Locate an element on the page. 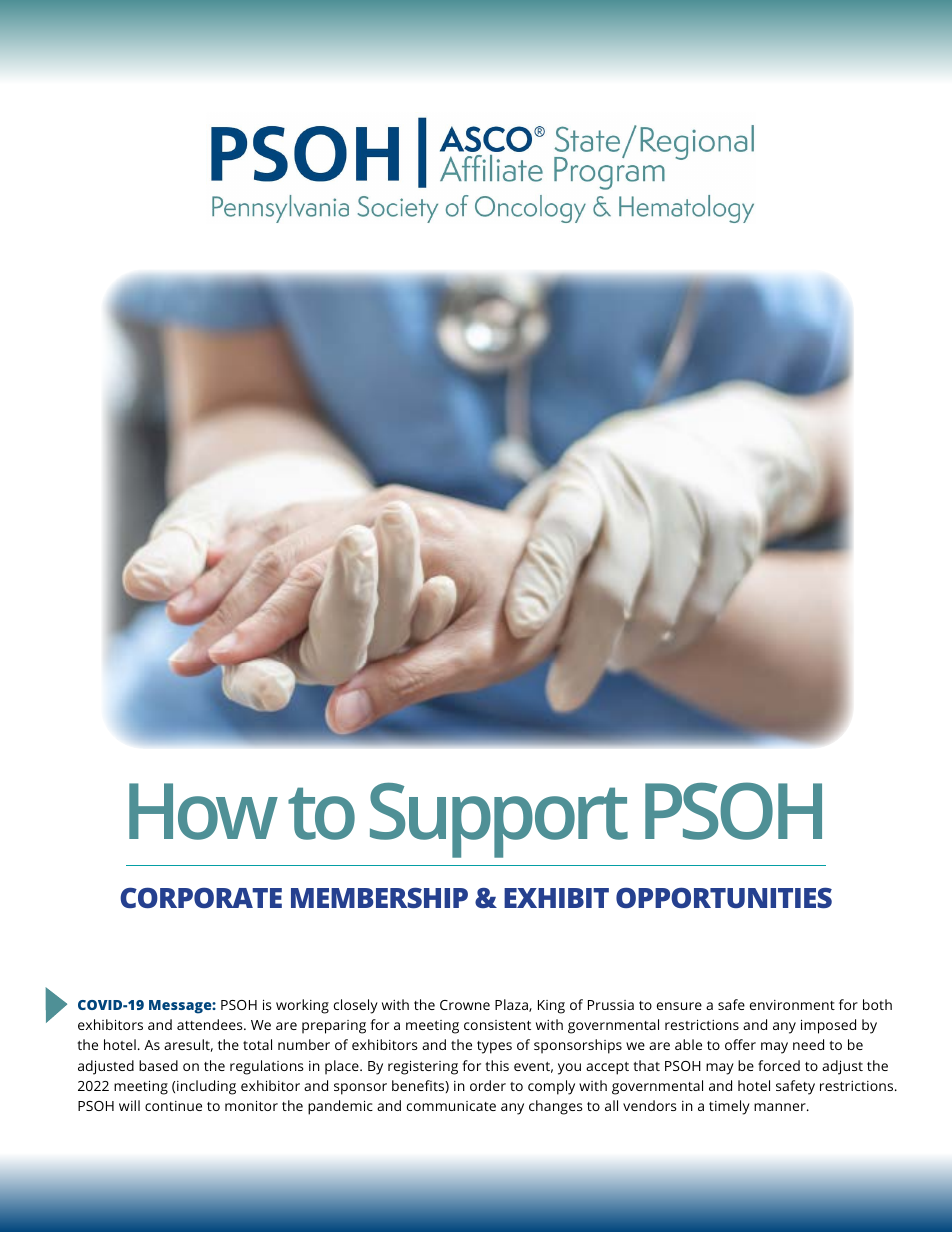 This document has height=1233, width=952. CORPORATE is located at coordinates (201, 897).
